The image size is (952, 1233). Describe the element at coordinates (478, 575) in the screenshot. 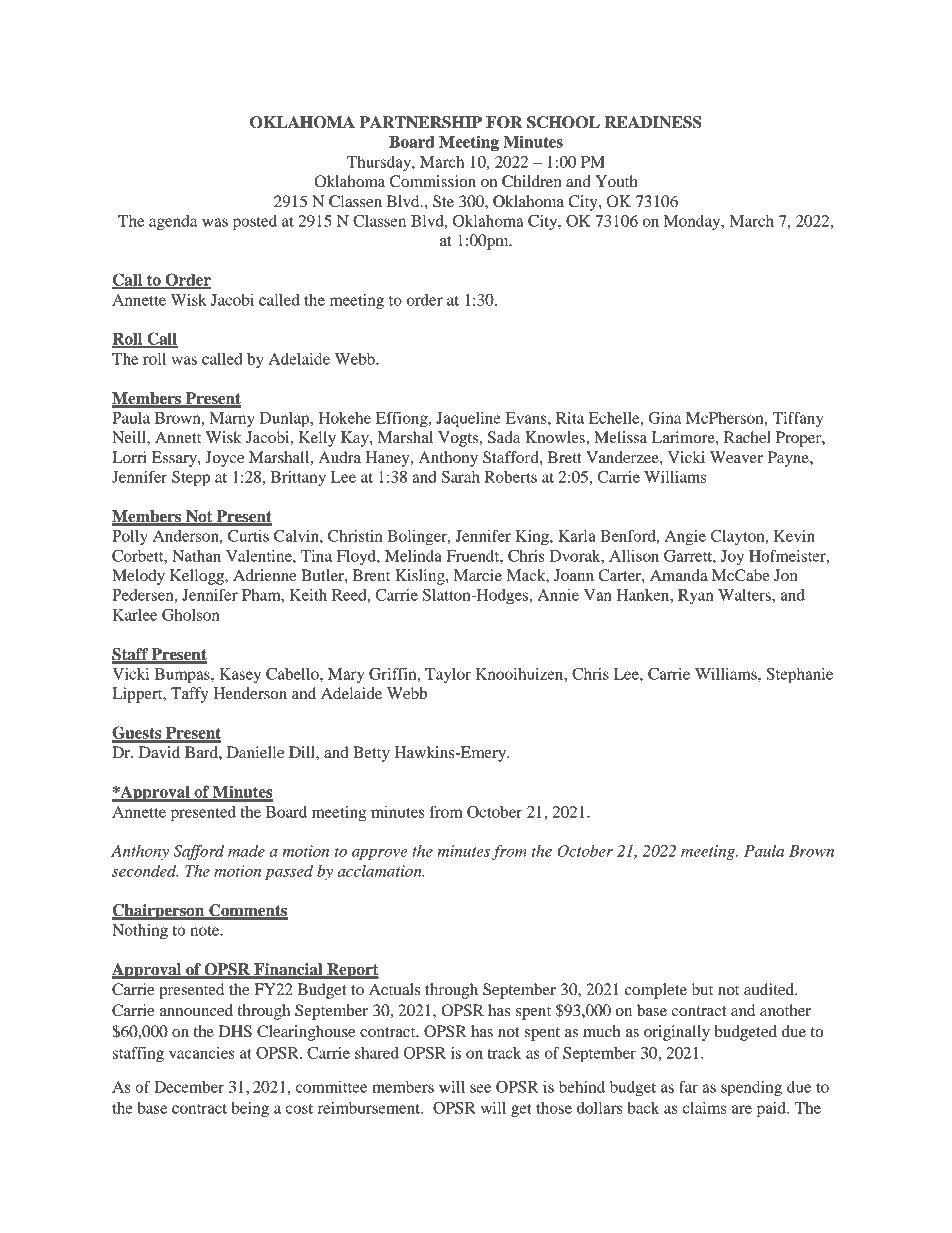

I see `Marcie` at that location.
